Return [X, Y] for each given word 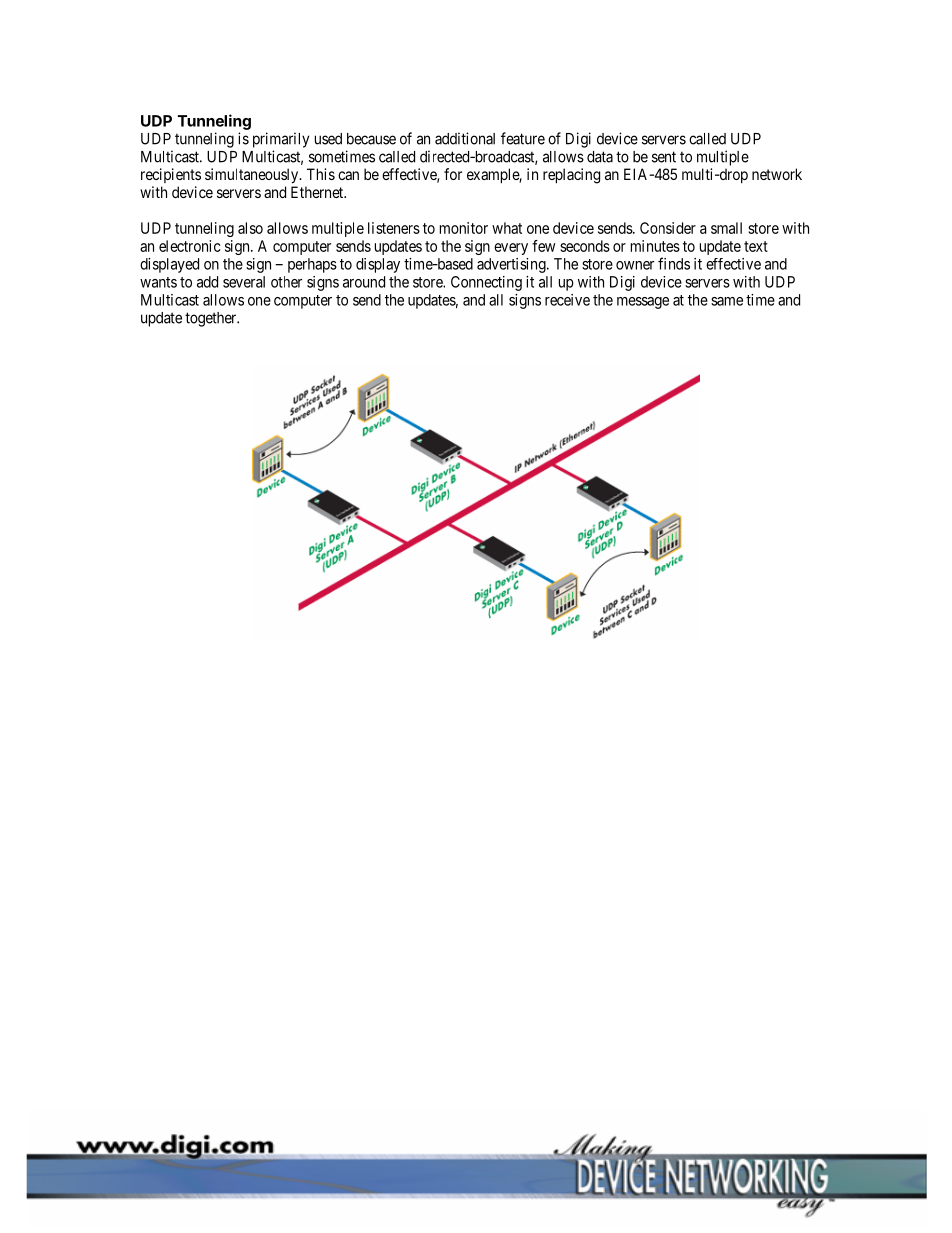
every [511, 249]
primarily [281, 140]
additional [465, 138]
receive [567, 300]
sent [664, 157]
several [244, 282]
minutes [655, 246]
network [777, 174]
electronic [190, 246]
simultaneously [253, 176]
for [453, 174]
